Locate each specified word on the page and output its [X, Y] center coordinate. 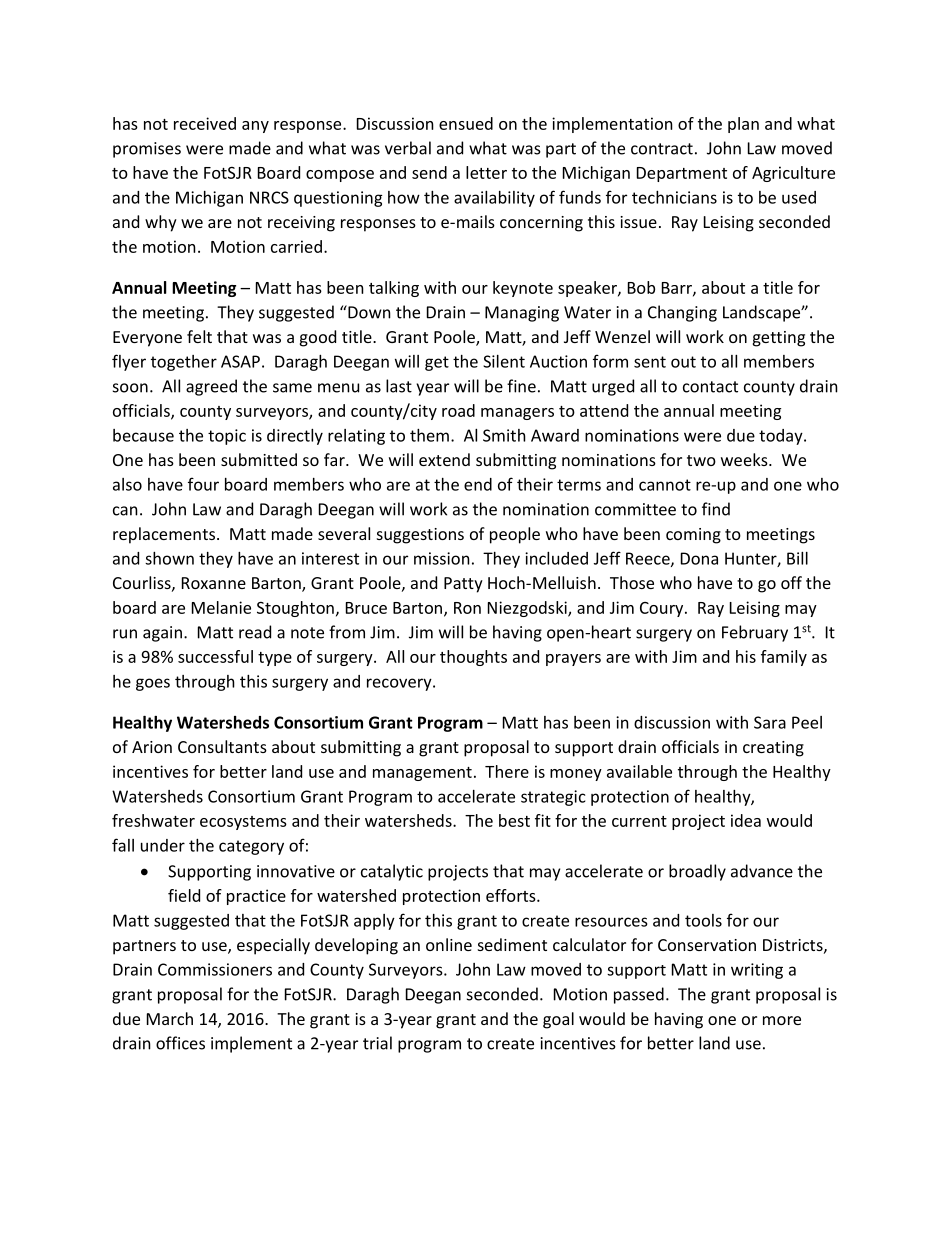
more [782, 1020]
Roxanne [214, 583]
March [170, 1018]
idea [746, 820]
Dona [699, 558]
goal [558, 1020]
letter [486, 172]
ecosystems [243, 823]
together [184, 363]
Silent [504, 361]
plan [743, 125]
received [205, 123]
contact [710, 387]
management [422, 774]
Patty [463, 585]
